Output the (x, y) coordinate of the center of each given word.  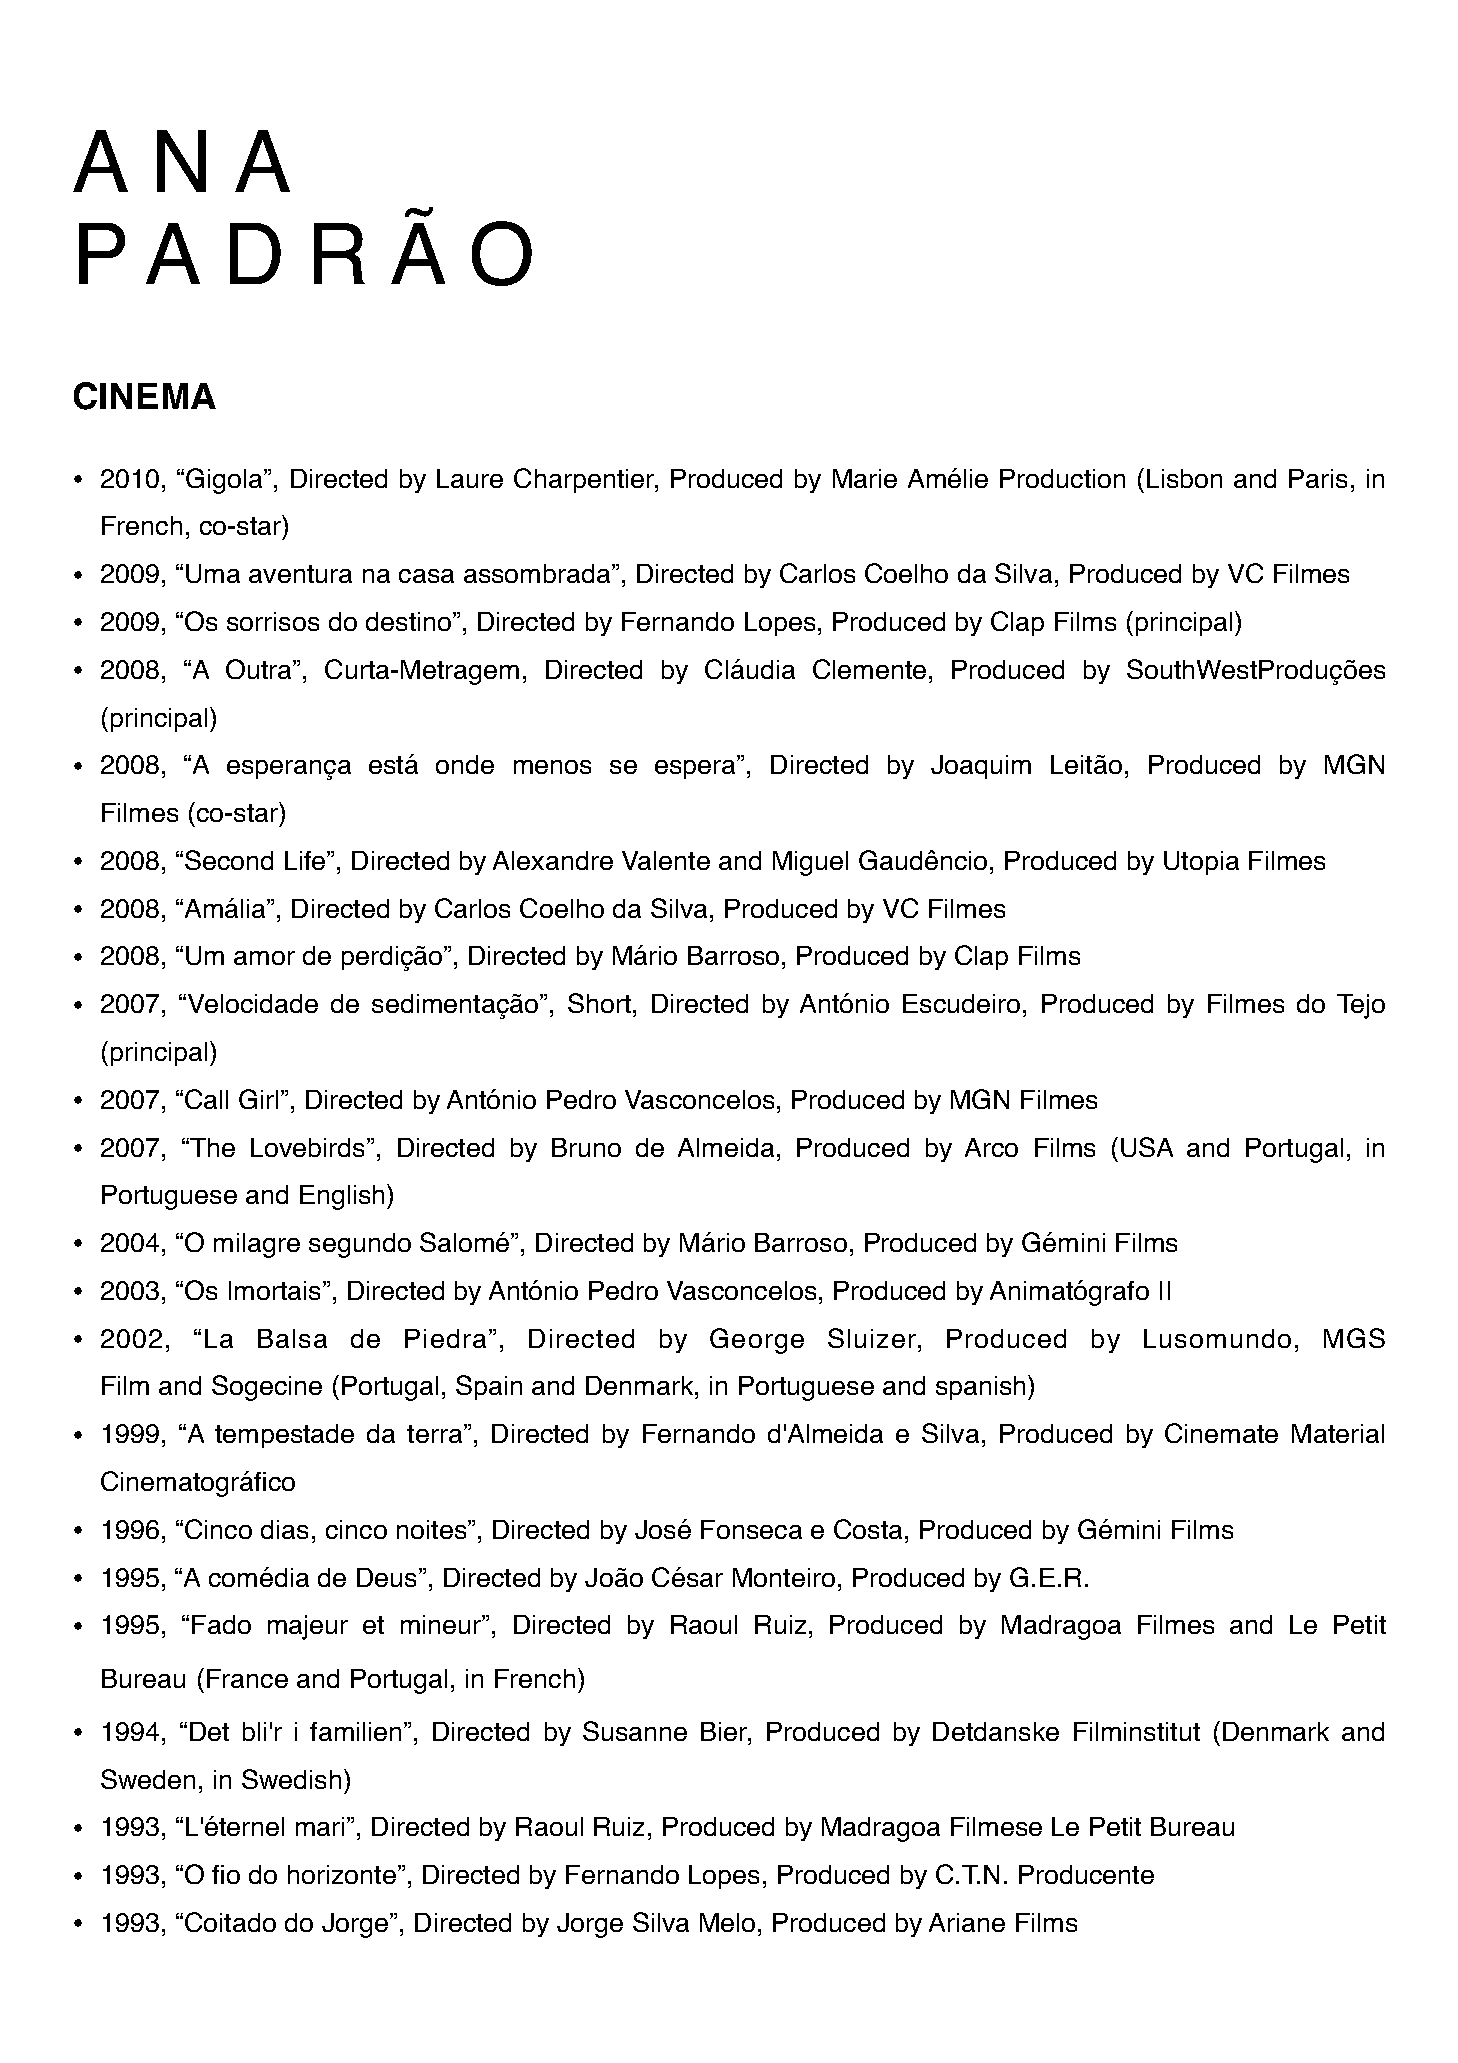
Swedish (291, 1779)
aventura (300, 574)
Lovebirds (307, 1147)
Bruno (586, 1147)
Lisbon (1184, 478)
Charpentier (585, 480)
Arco (991, 1147)
